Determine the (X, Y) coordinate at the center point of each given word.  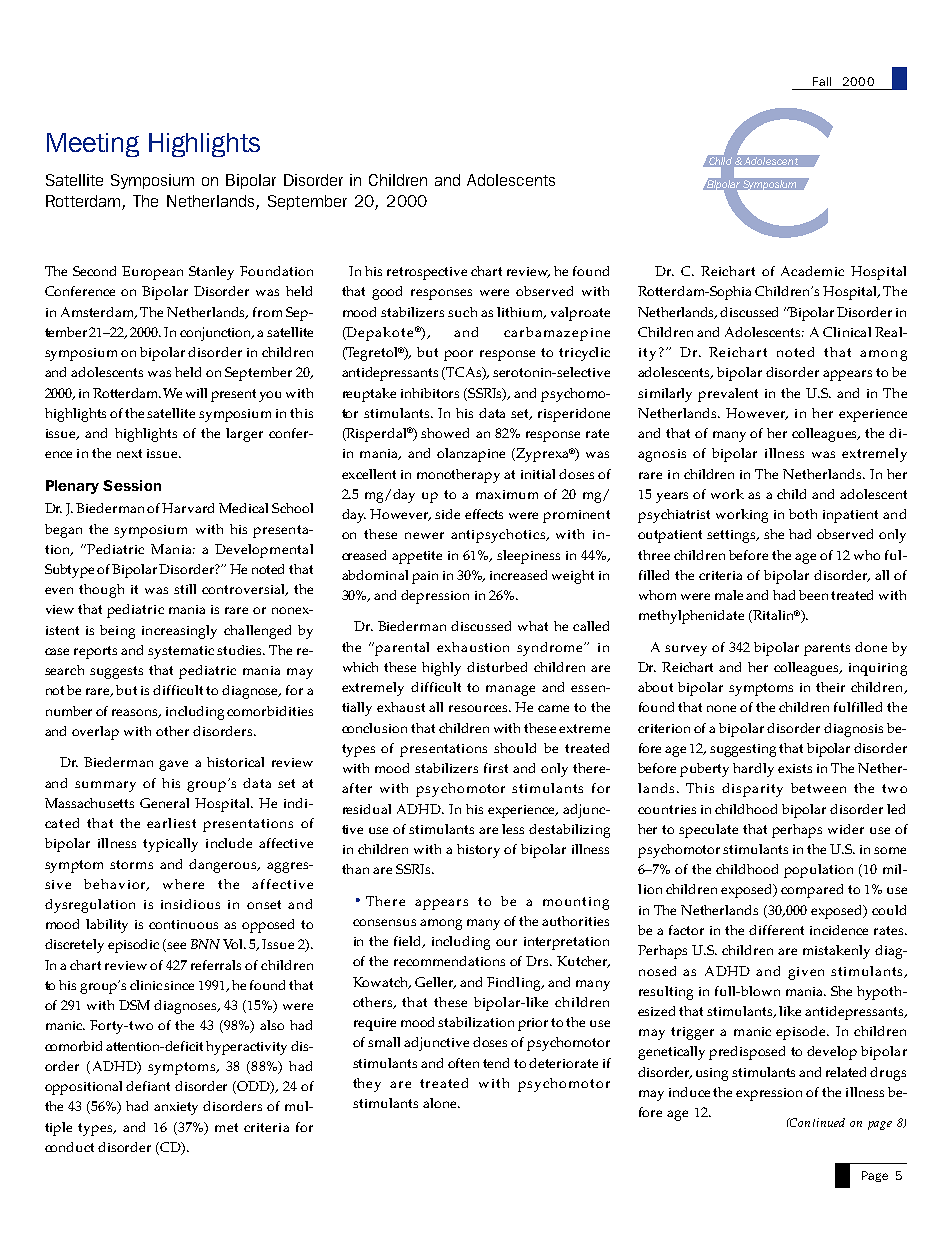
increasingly (179, 632)
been (813, 595)
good (387, 293)
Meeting (93, 145)
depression (435, 597)
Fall (822, 81)
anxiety (176, 1108)
